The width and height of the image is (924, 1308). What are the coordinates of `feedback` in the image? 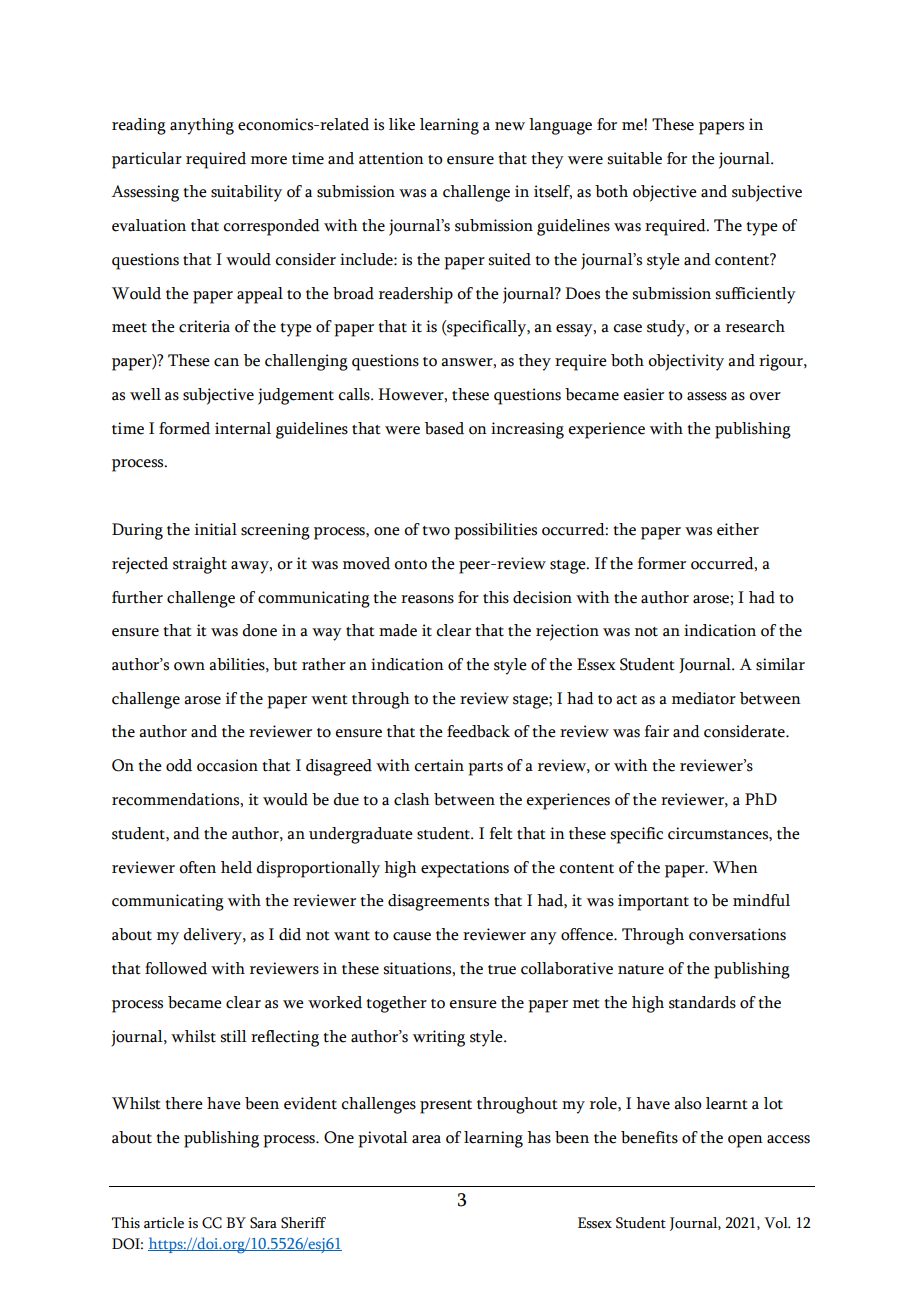 It's located at (478, 731).
